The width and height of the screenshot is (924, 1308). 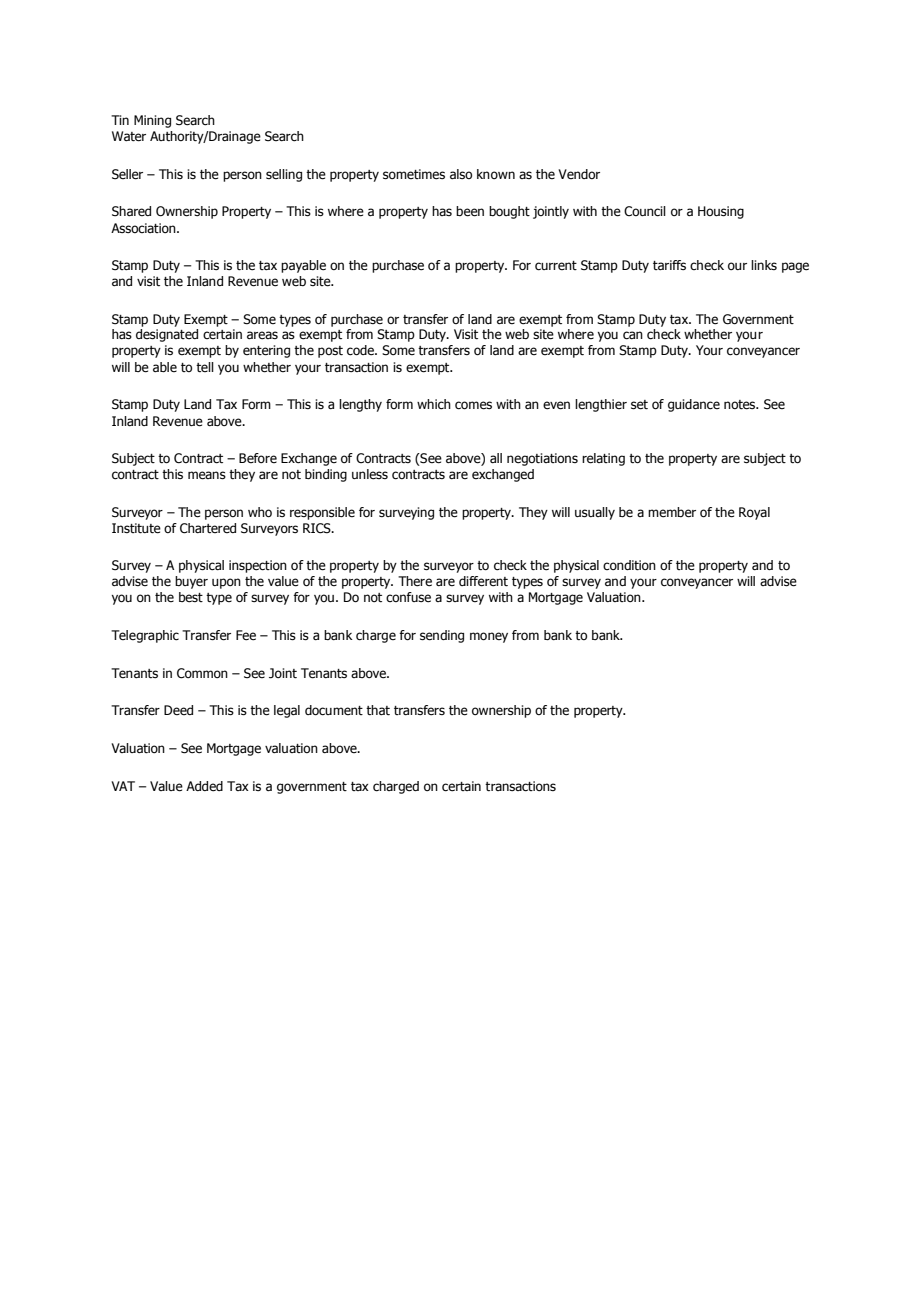 I want to click on condition, so click(x=629, y=565).
